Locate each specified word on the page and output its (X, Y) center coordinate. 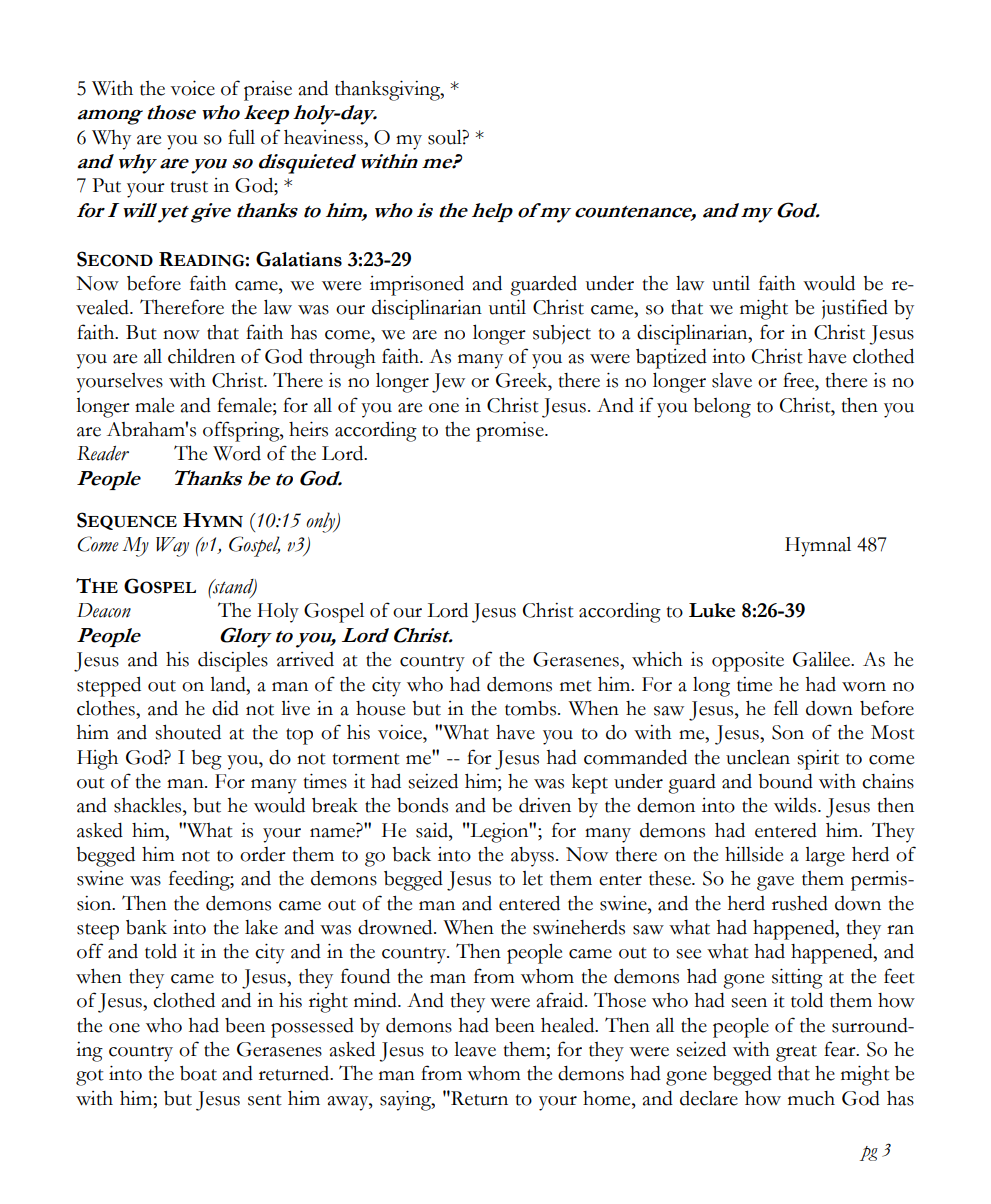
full (241, 137)
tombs (532, 708)
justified (855, 309)
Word (237, 453)
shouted (188, 732)
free (799, 380)
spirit (818, 760)
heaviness (324, 137)
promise (511, 432)
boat (198, 1073)
